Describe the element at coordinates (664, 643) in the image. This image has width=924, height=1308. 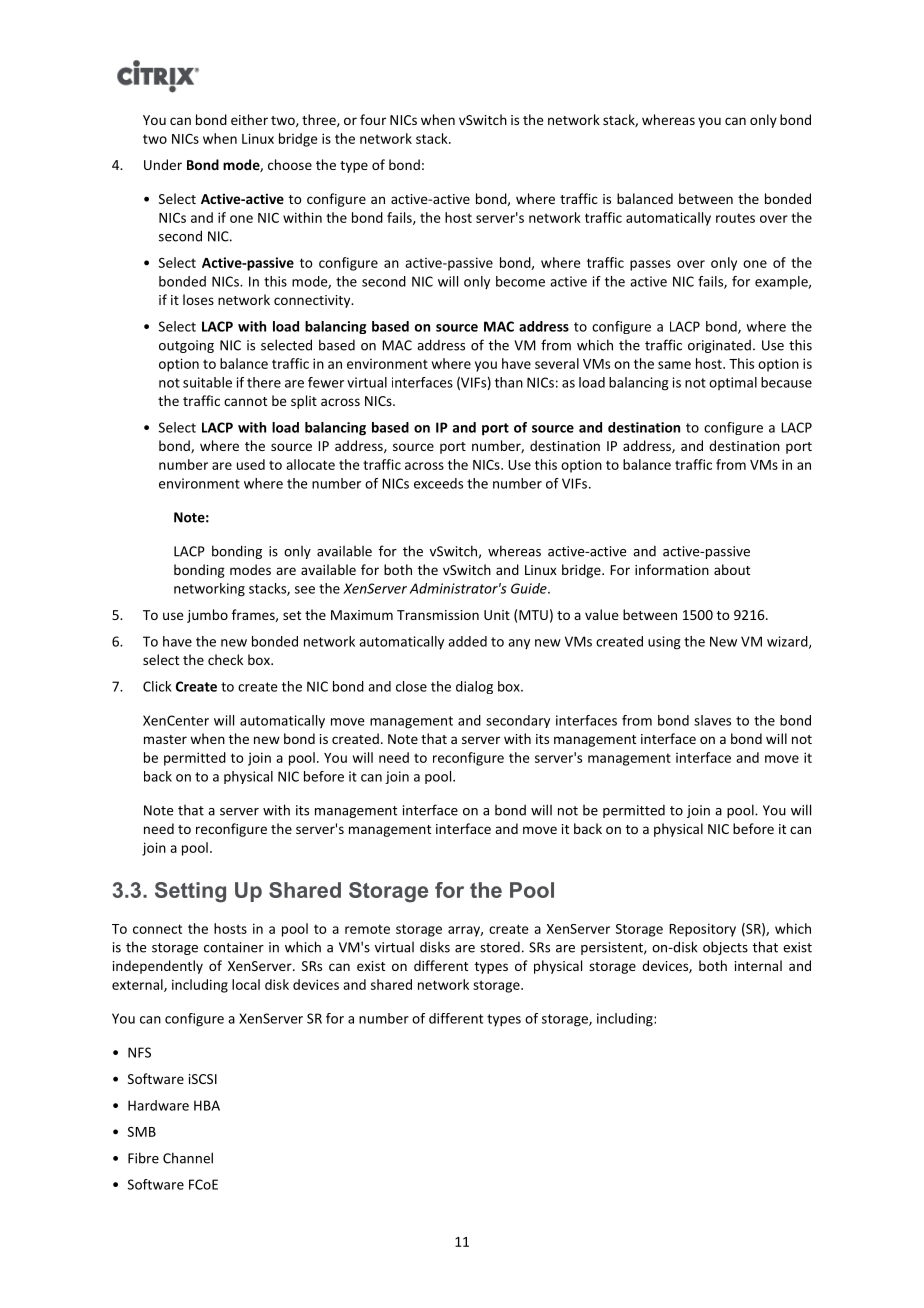
I see `using` at that location.
